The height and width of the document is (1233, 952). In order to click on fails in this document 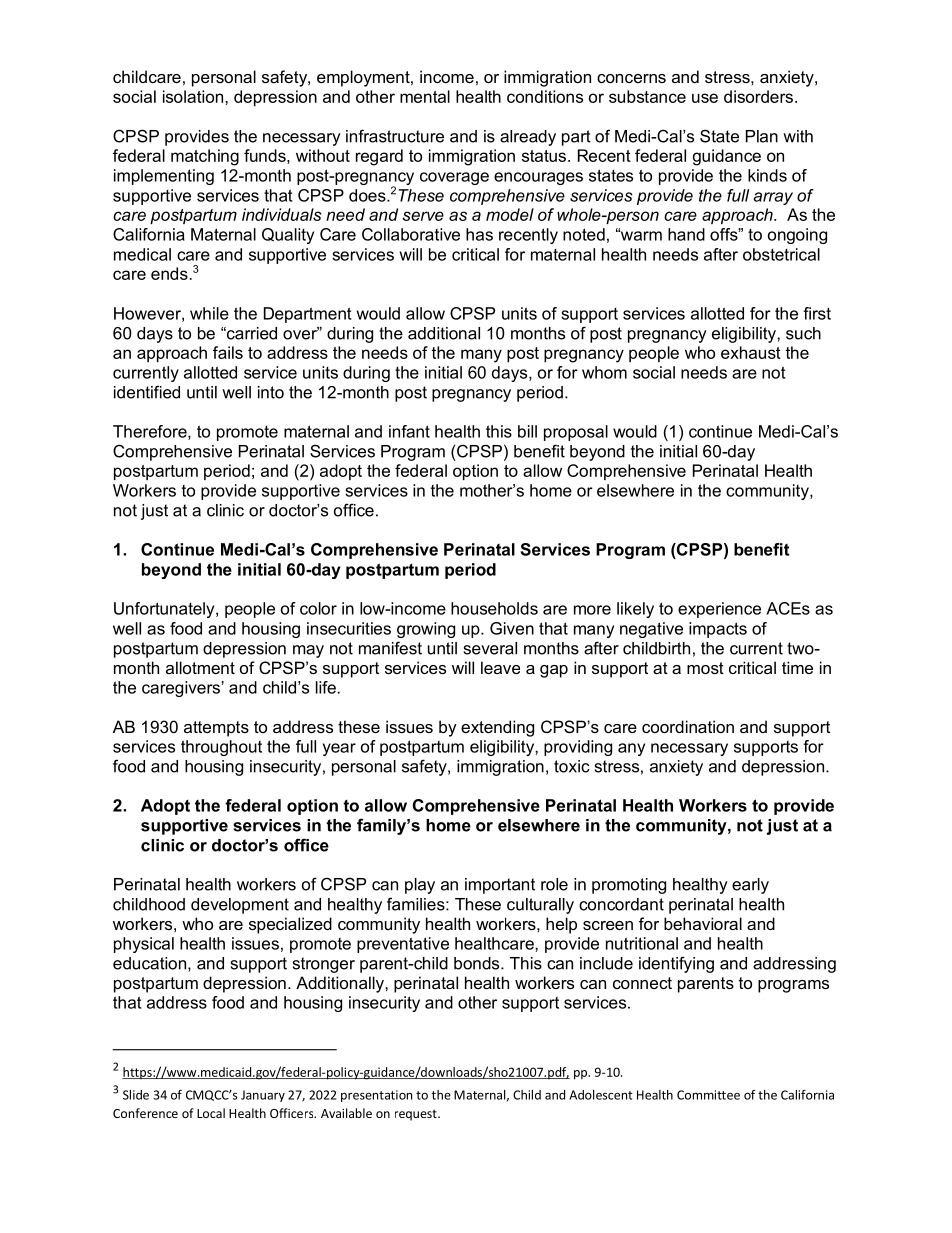, I will do `click(228, 352)`.
